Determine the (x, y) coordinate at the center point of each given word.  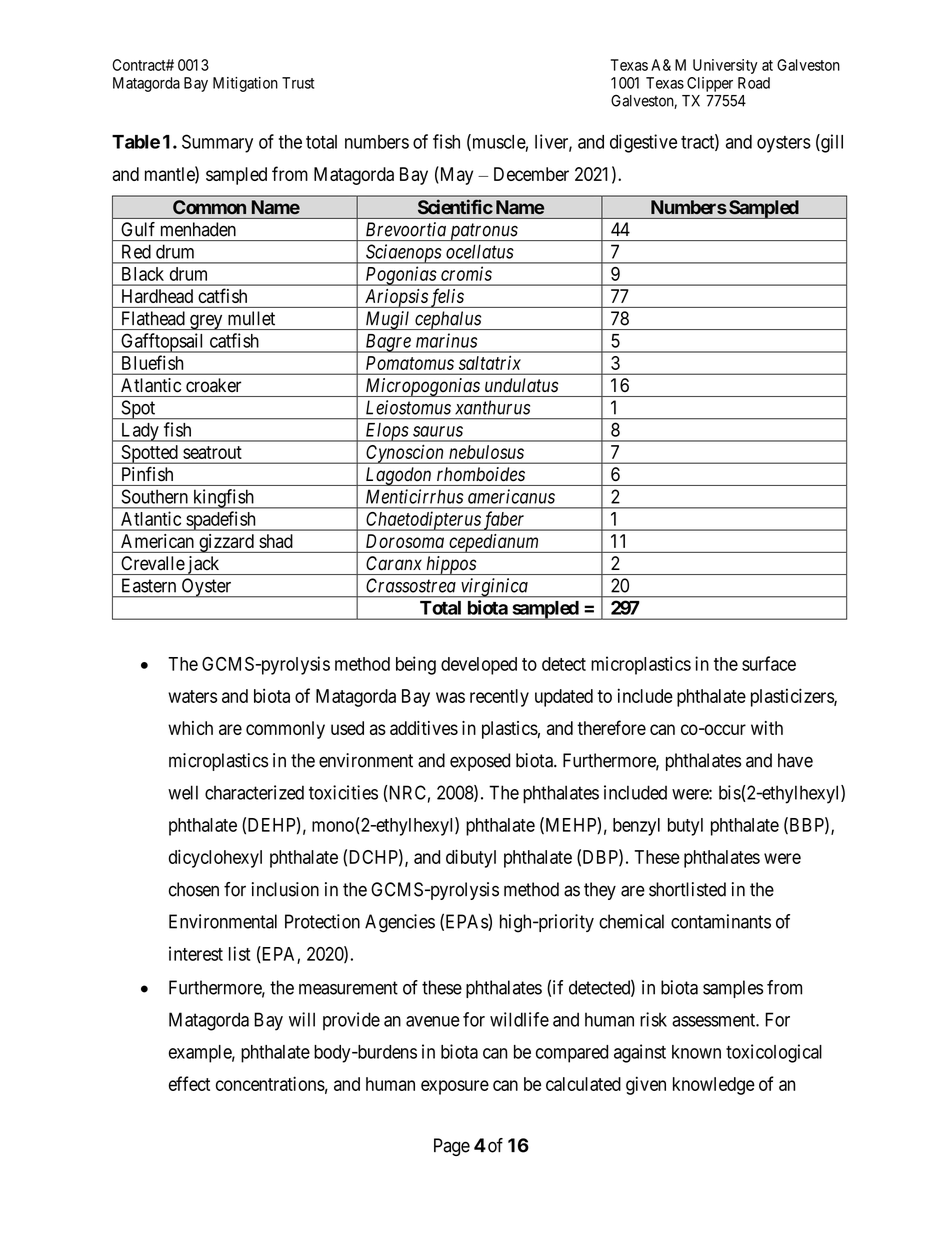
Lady (140, 432)
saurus (438, 431)
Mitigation (245, 84)
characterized (254, 792)
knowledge (714, 1086)
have (795, 760)
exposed (480, 762)
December (531, 174)
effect (189, 1083)
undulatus (521, 385)
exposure (455, 1087)
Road (754, 83)
